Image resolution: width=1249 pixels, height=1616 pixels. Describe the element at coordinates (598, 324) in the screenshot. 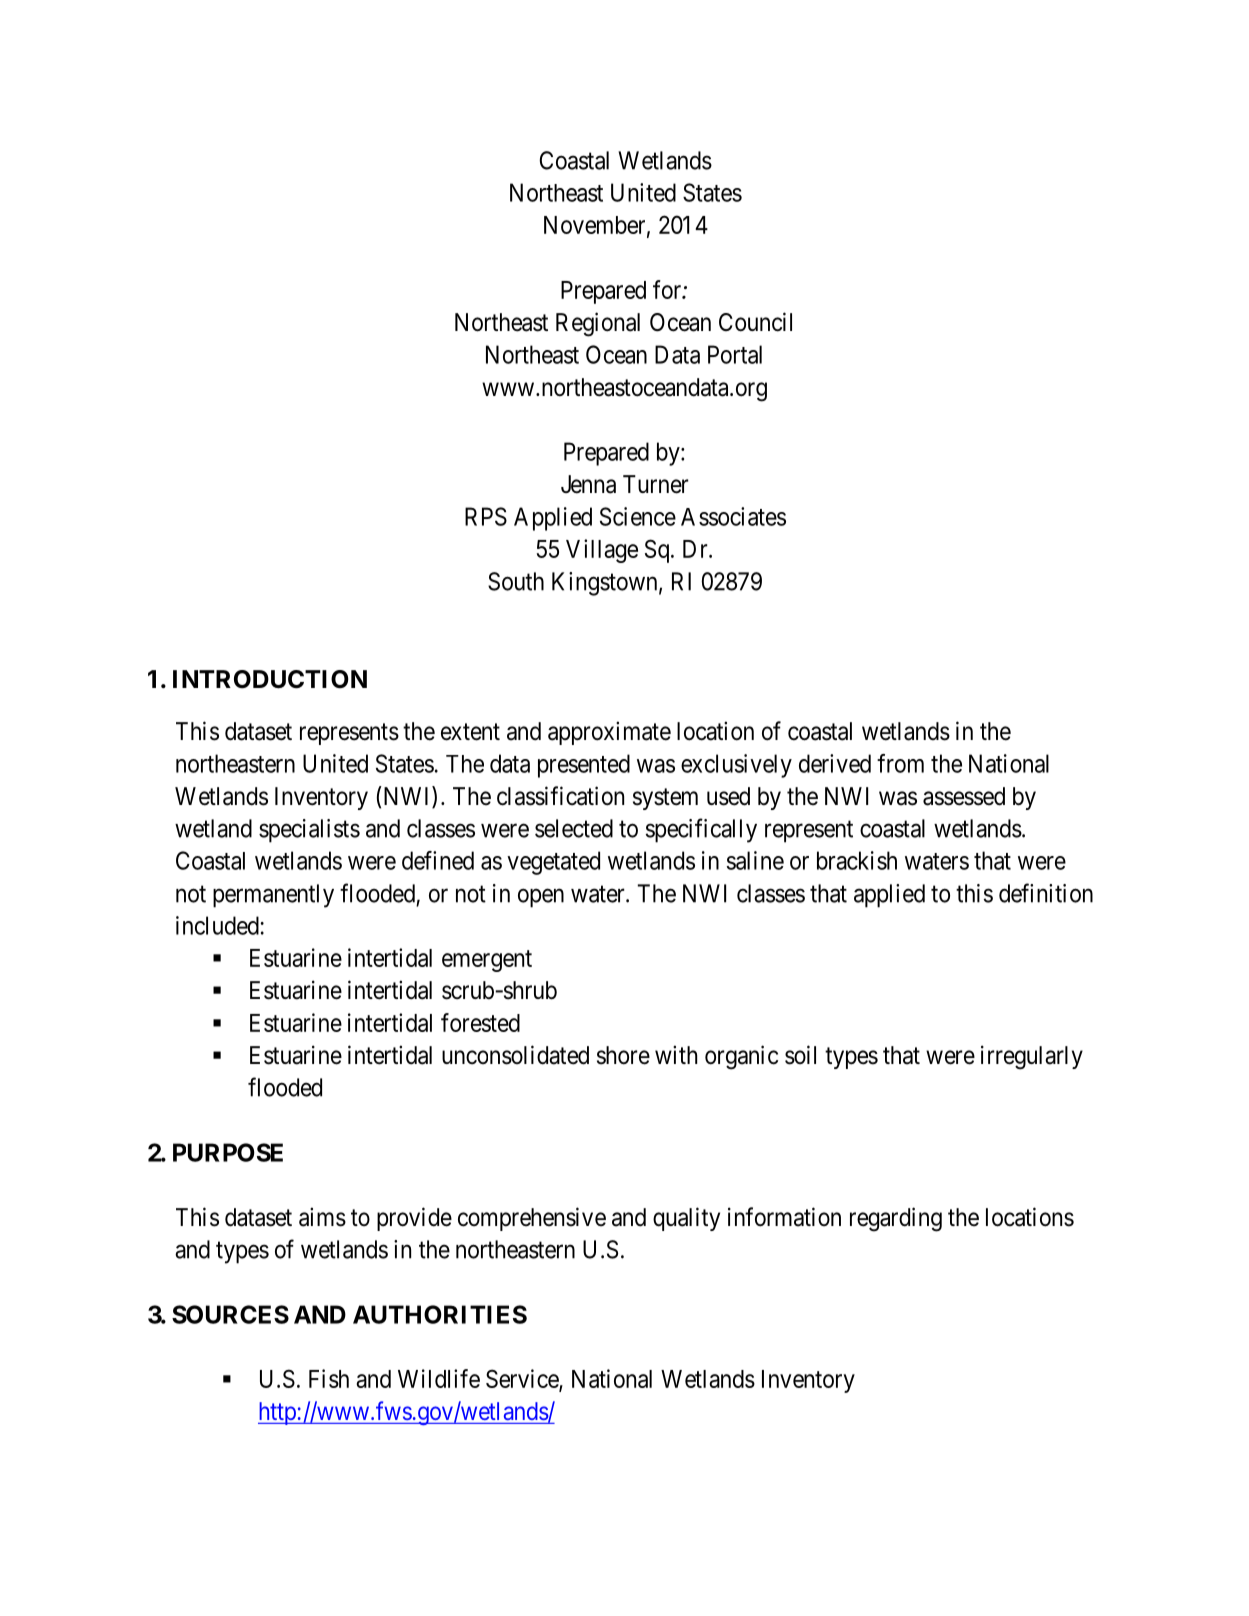

I see `Regional` at that location.
